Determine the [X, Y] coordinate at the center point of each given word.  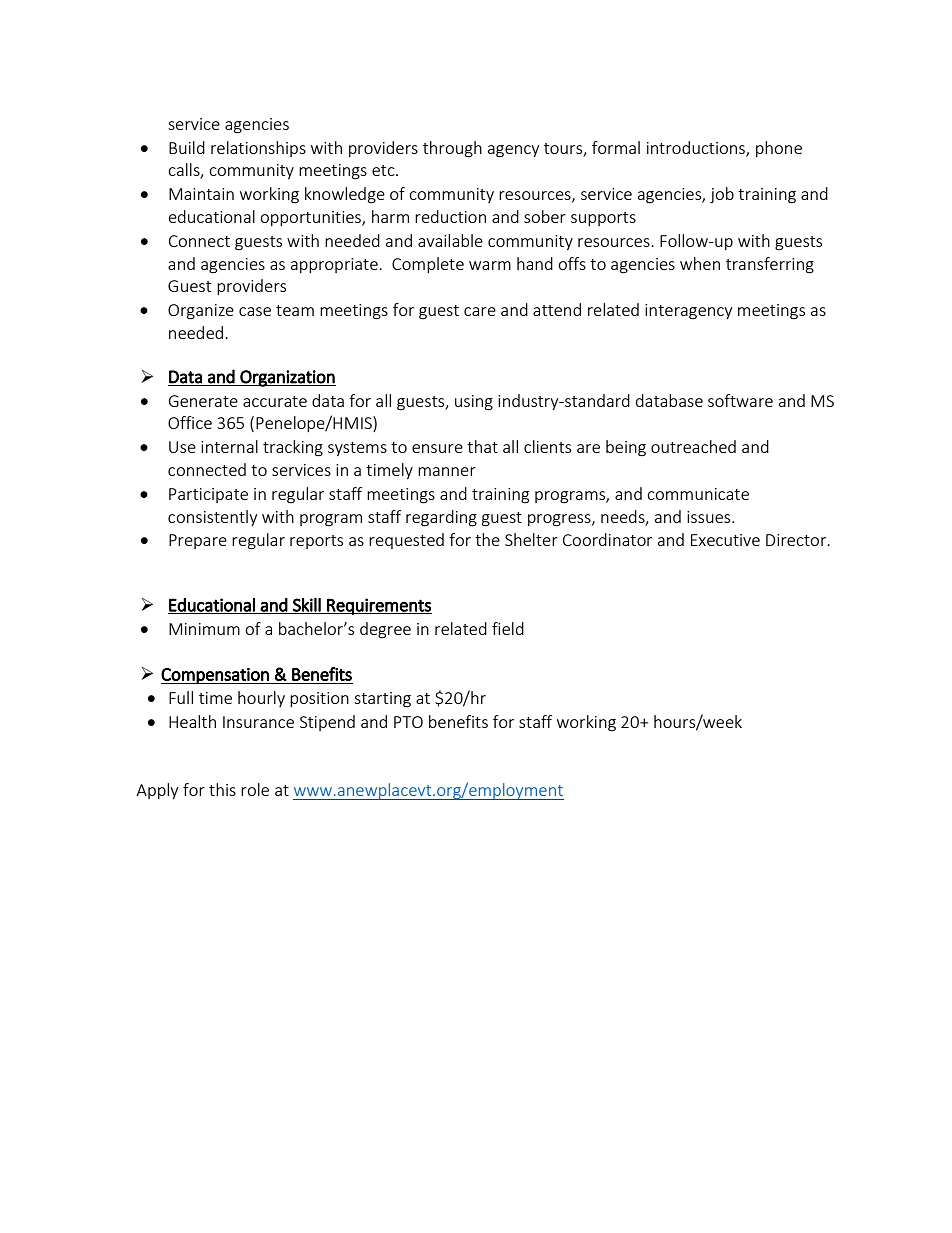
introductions [697, 148]
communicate [698, 494]
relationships [258, 149]
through [452, 149]
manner [447, 471]
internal [229, 446]
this [222, 789]
